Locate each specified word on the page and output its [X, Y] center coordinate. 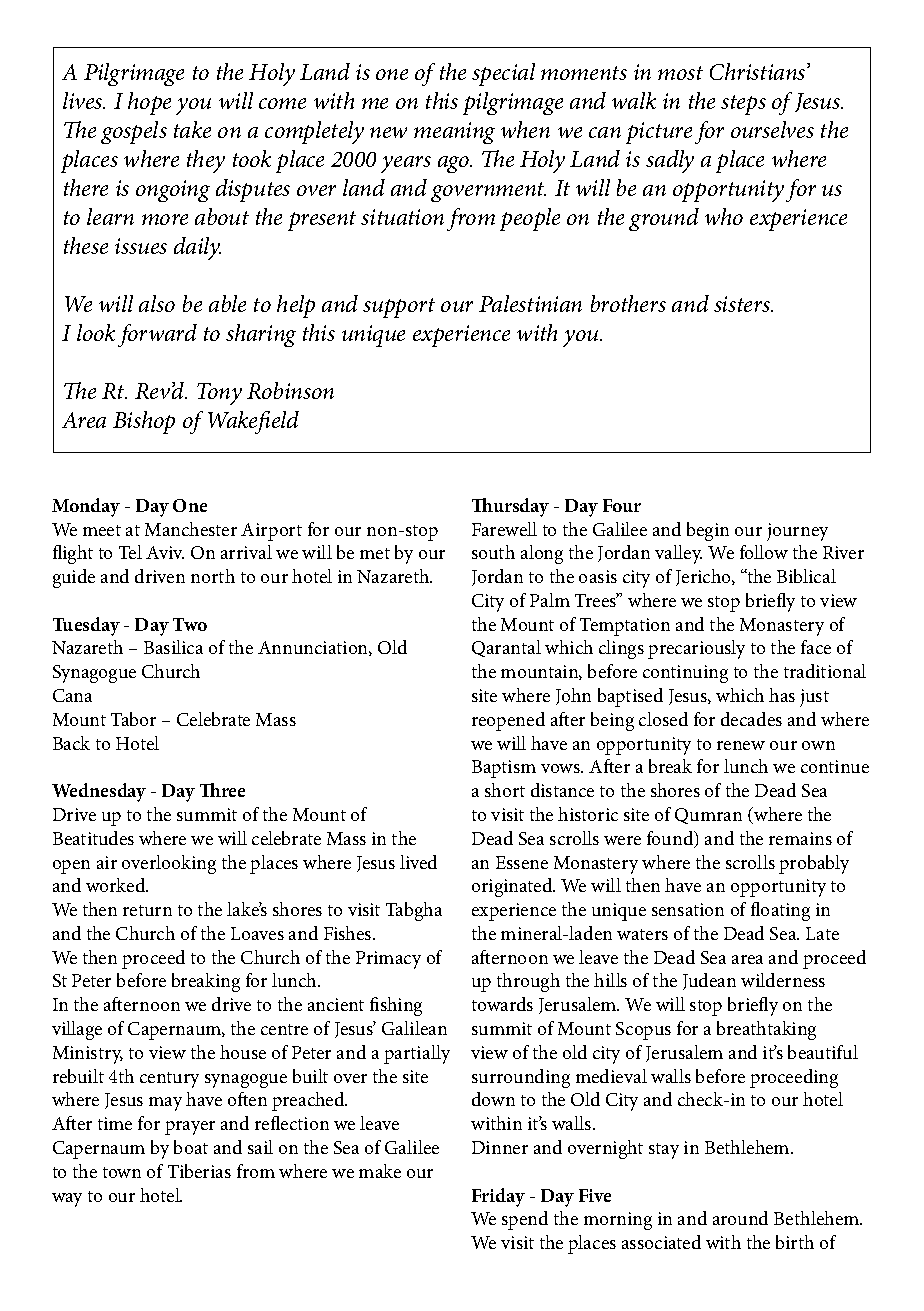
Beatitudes [93, 838]
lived [418, 862]
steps [743, 105]
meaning [454, 133]
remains [800, 838]
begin [708, 531]
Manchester [191, 529]
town [122, 1172]
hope [149, 103]
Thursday [510, 507]
